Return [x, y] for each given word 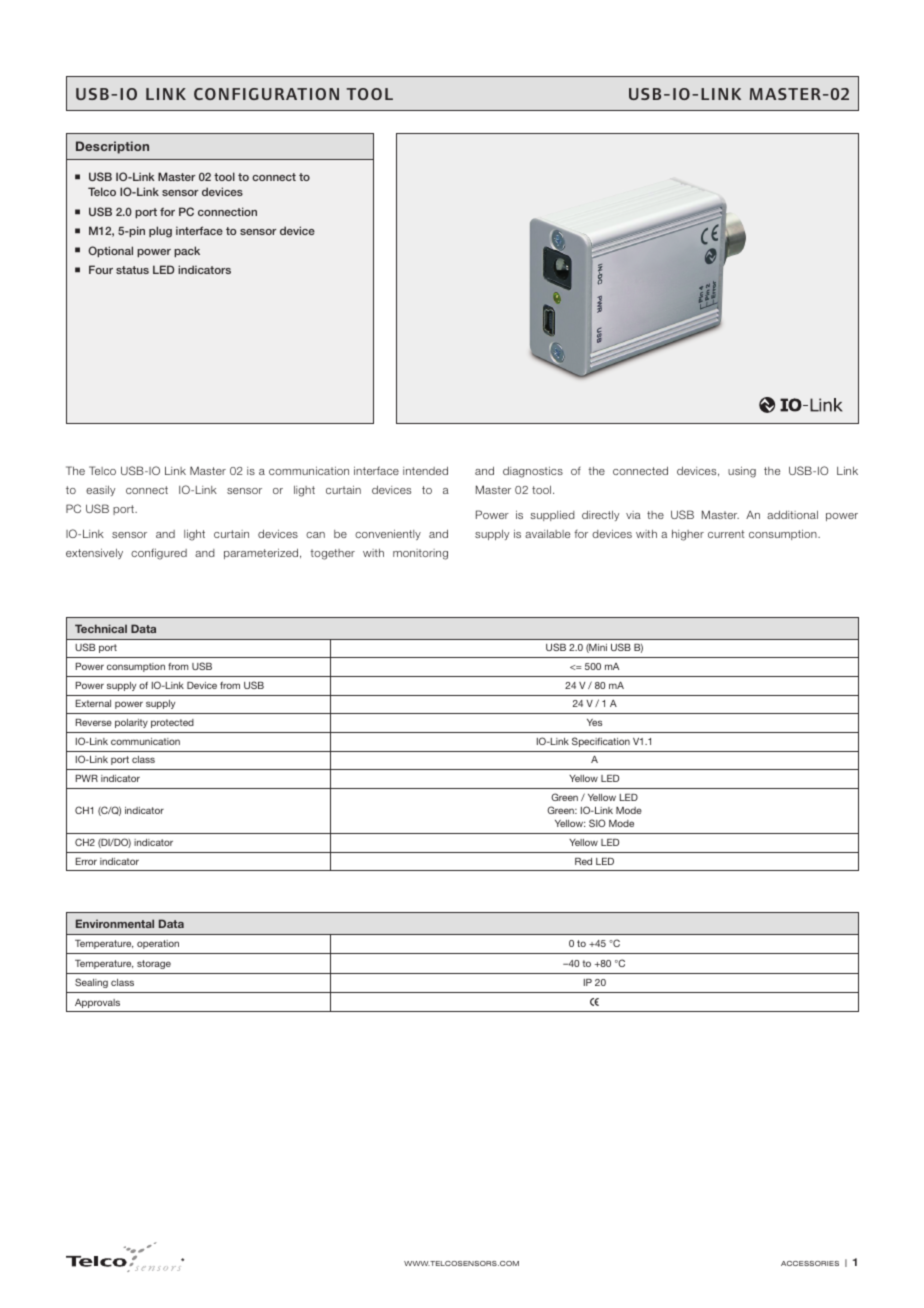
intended [425, 470]
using [742, 472]
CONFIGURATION [266, 94]
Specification [601, 742]
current [726, 534]
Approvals [97, 1003]
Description [112, 147]
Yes [594, 722]
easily [100, 490]
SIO [597, 823]
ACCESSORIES [810, 1263]
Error [86, 861]
